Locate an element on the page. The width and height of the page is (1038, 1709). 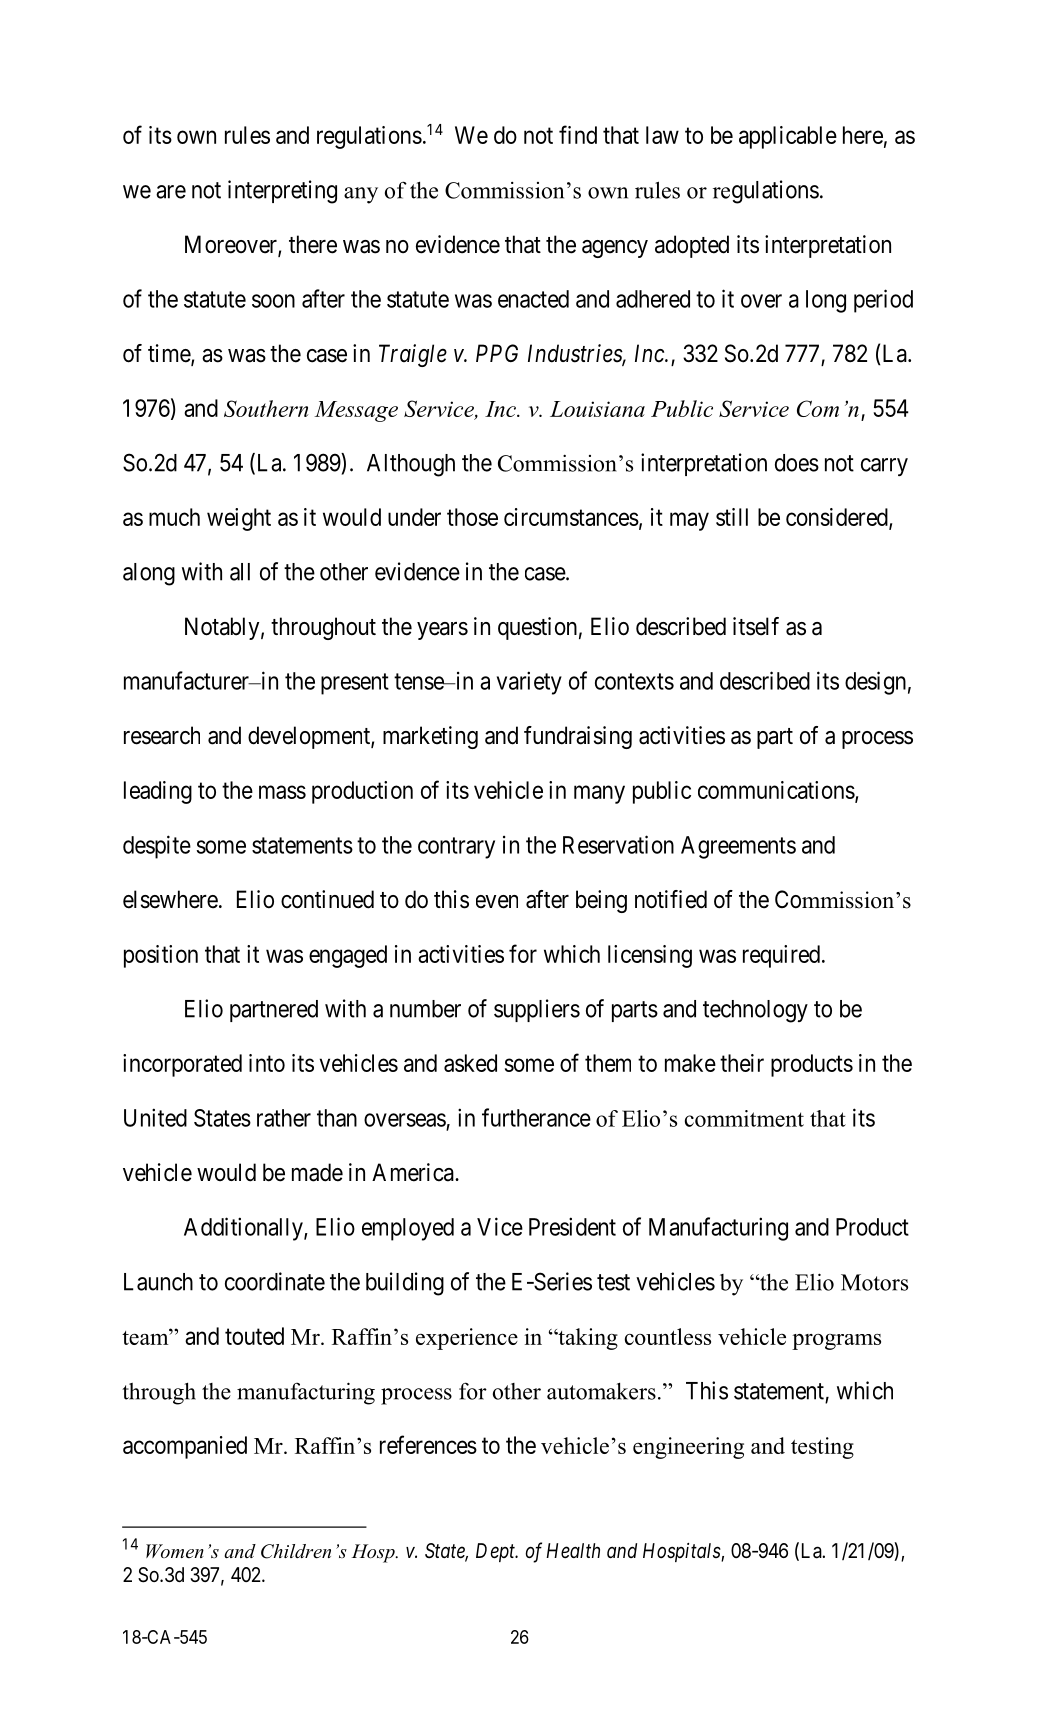
find is located at coordinates (578, 134).
